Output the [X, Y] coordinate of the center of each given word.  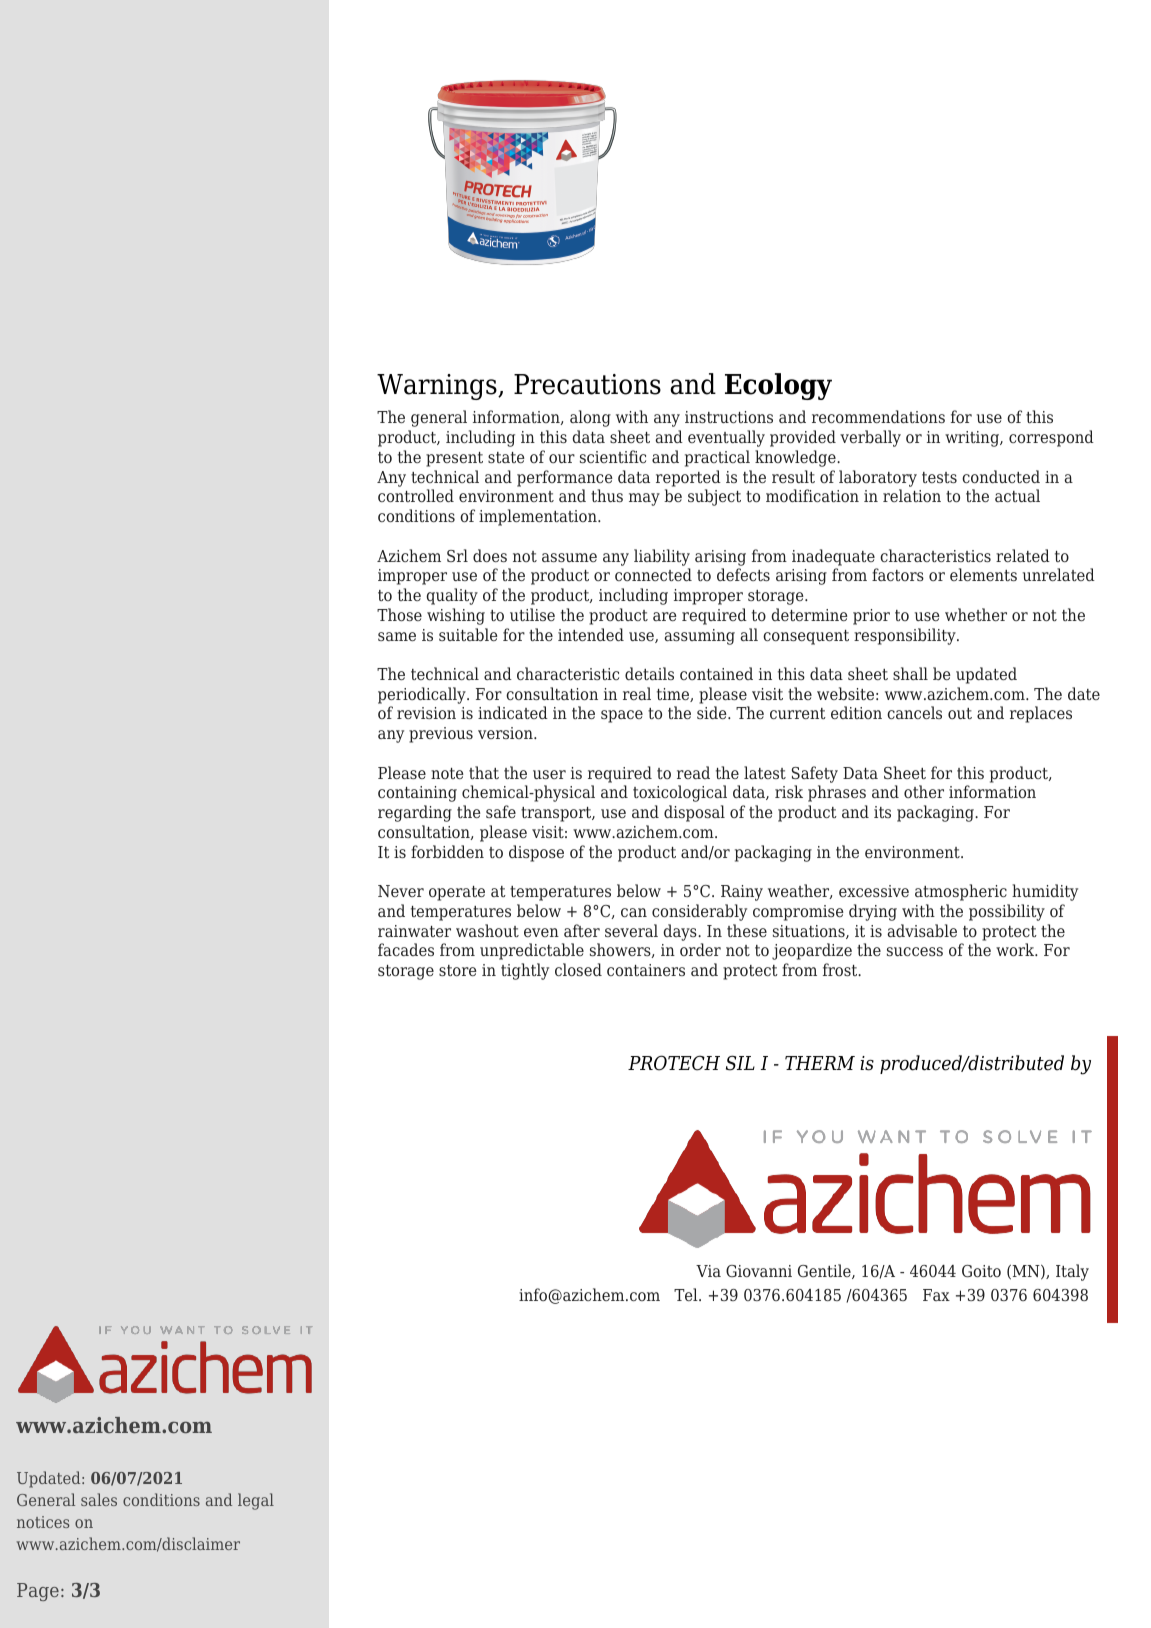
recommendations [878, 416]
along [590, 418]
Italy [1072, 1272]
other [924, 791]
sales [99, 1499]
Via [708, 1271]
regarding [415, 813]
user [549, 774]
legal [256, 1501]
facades [406, 949]
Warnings [438, 387]
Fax [936, 1295]
